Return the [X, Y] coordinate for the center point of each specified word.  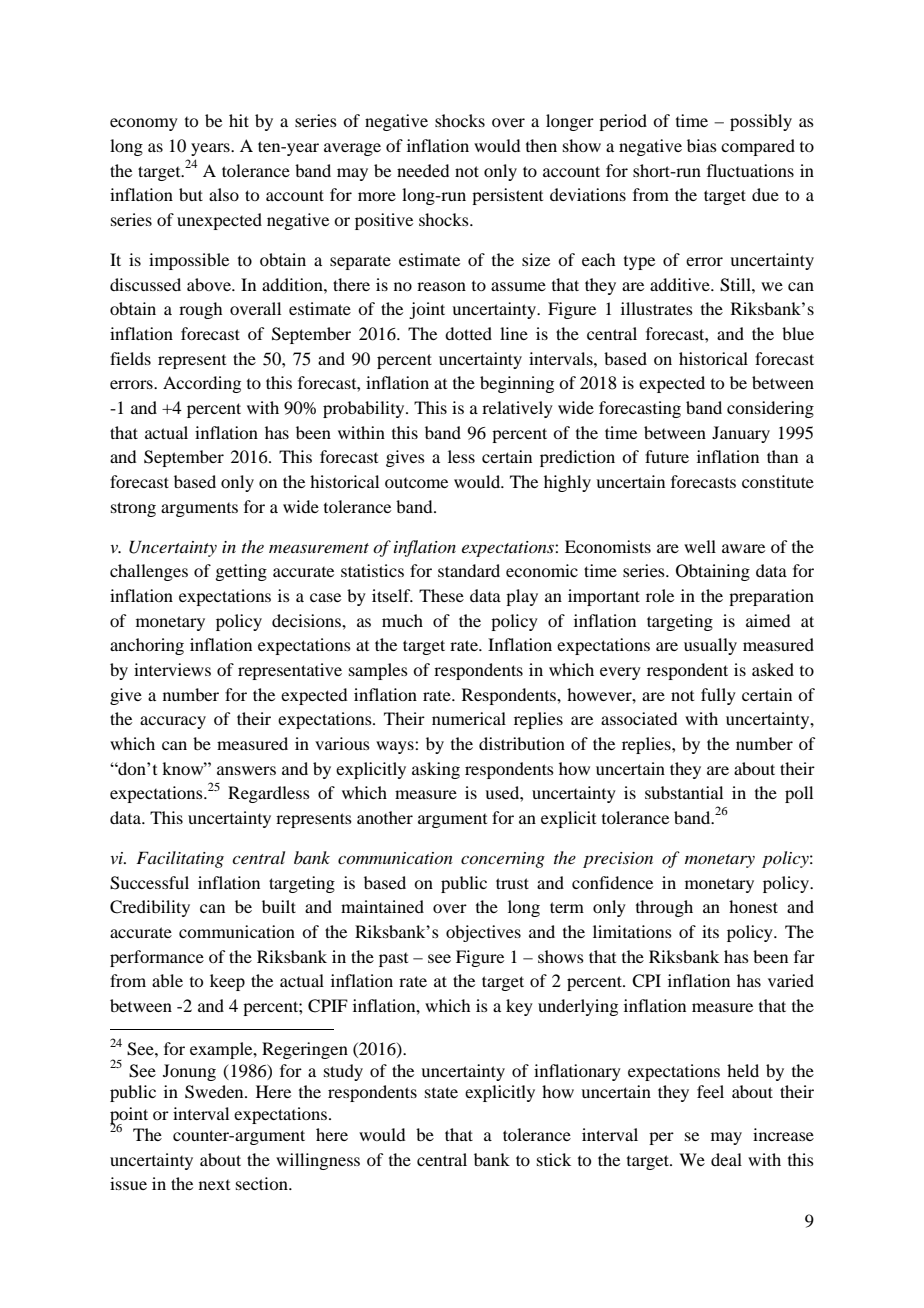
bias [702, 145]
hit [239, 120]
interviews [172, 669]
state [441, 1092]
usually [710, 646]
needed [423, 170]
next [214, 1185]
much [402, 620]
